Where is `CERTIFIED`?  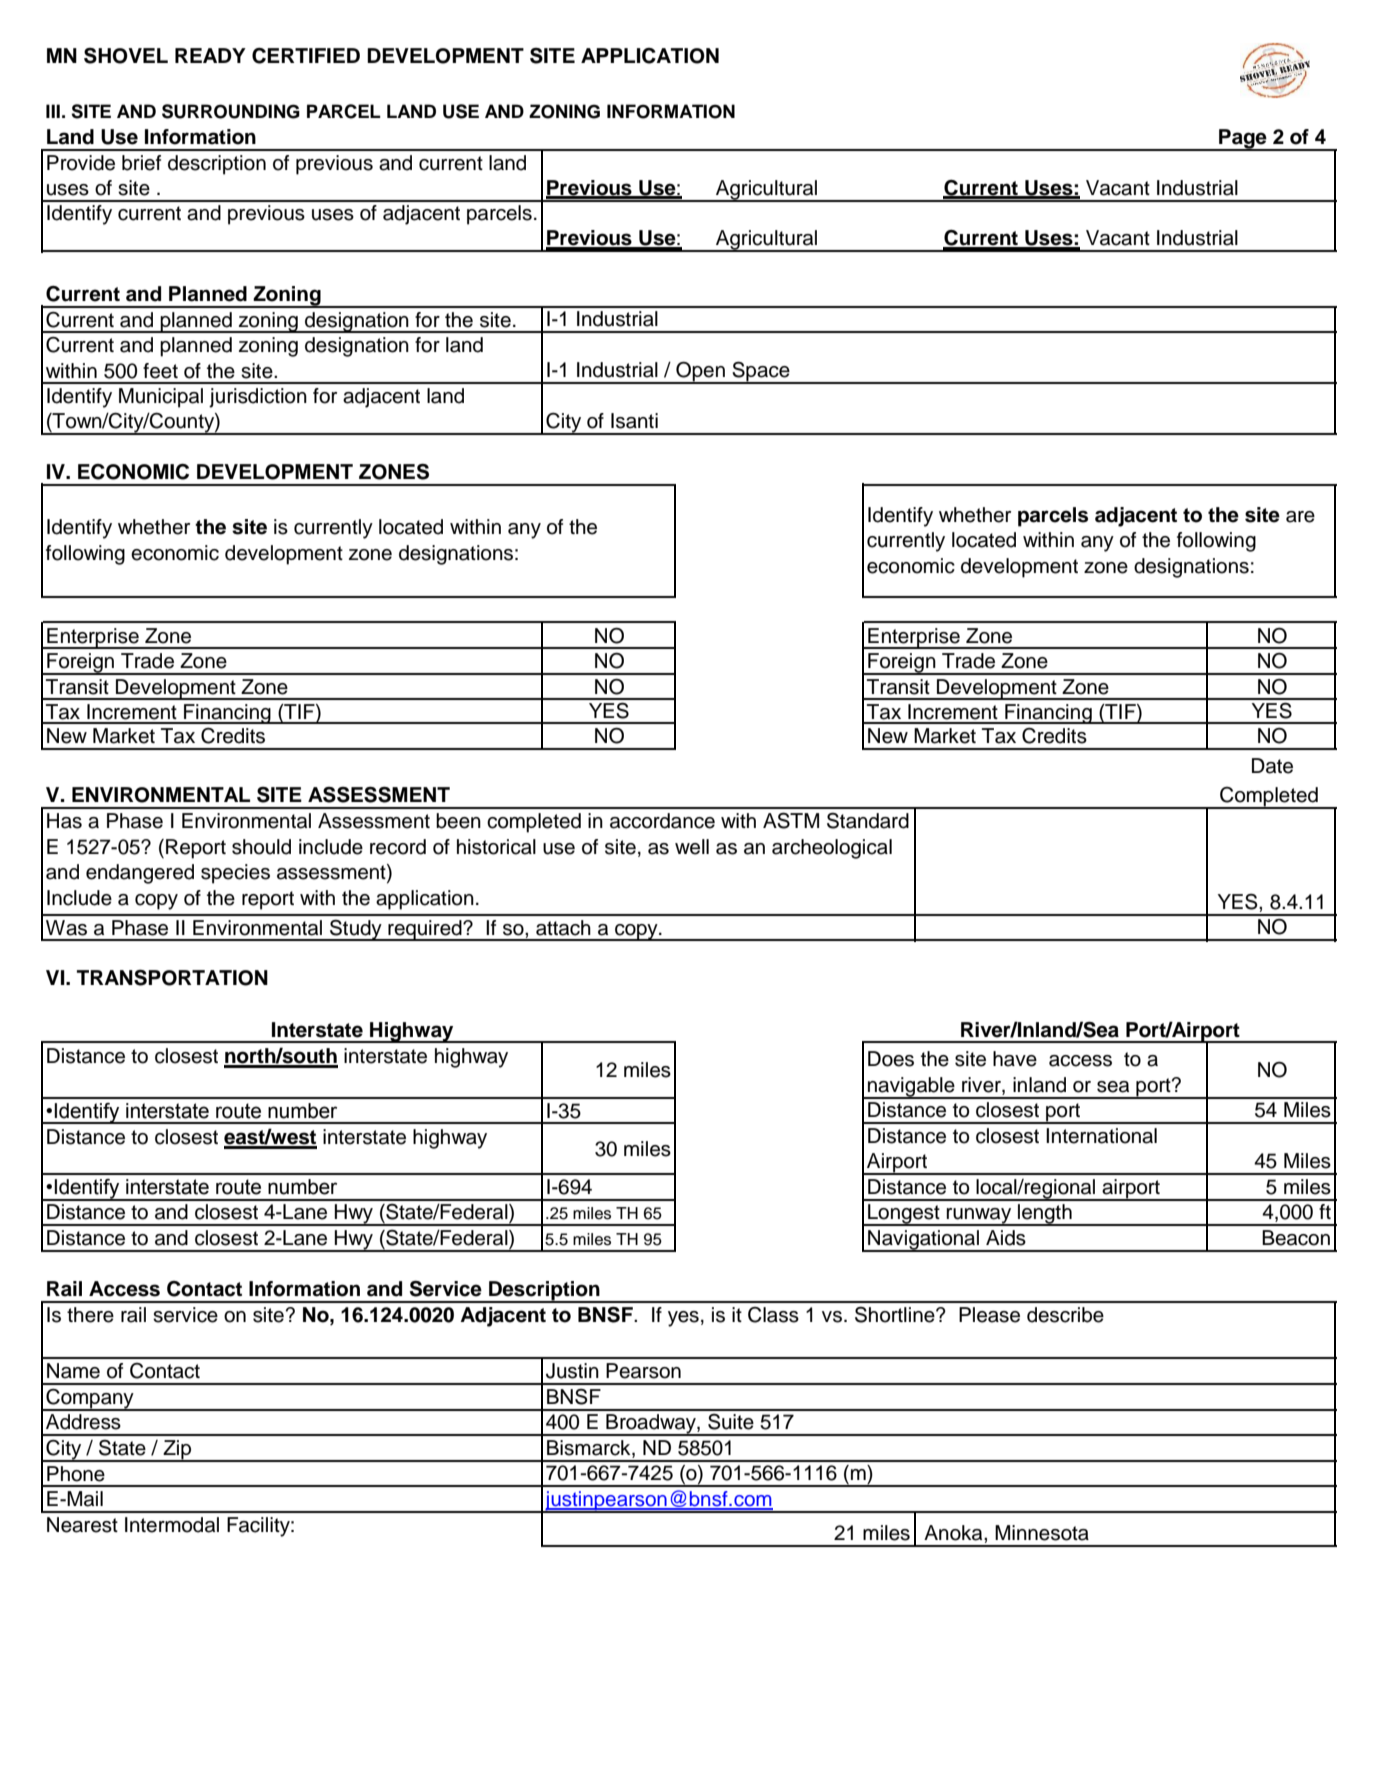
CERTIFIED is located at coordinates (306, 56).
